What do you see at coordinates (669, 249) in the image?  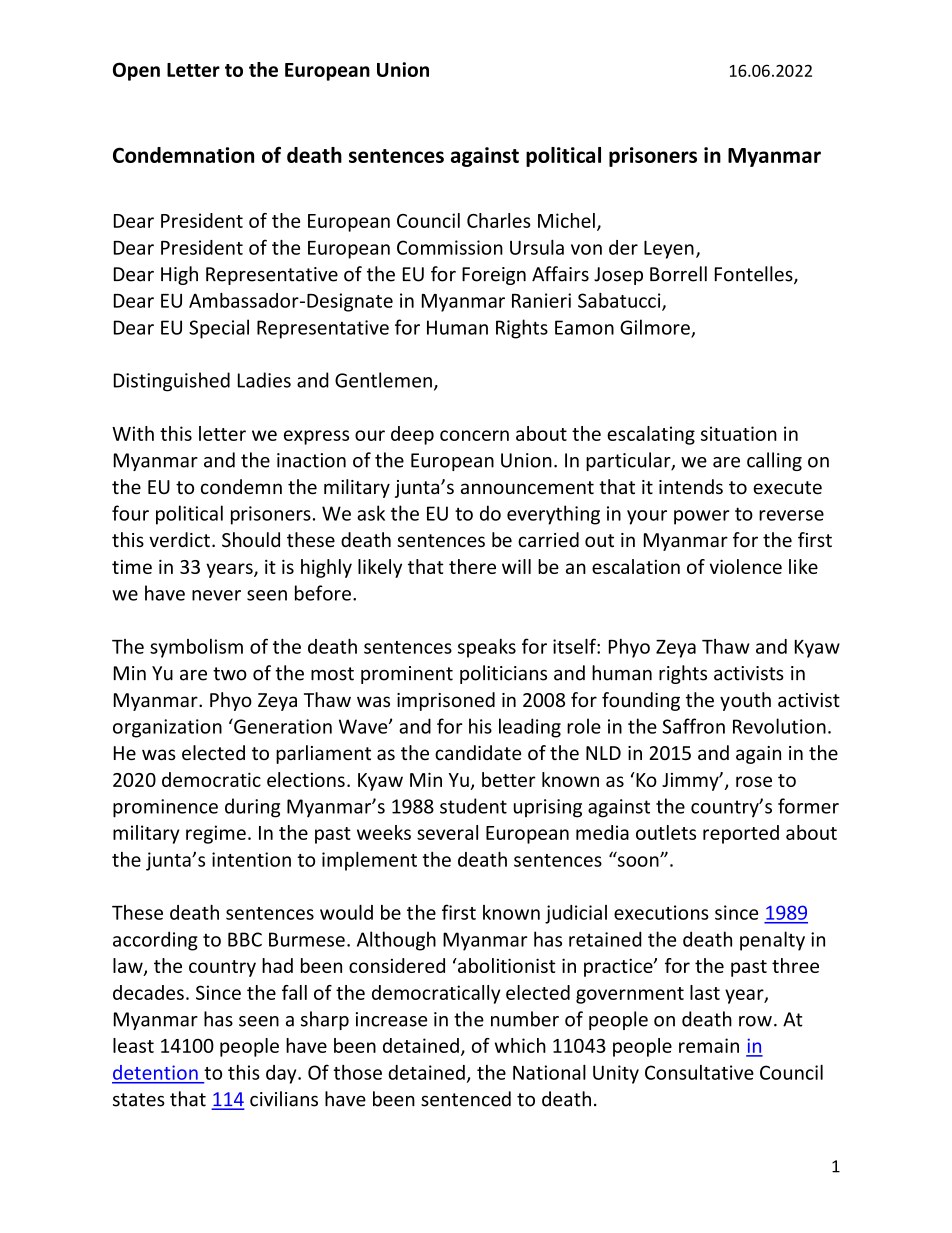 I see `Leyen` at bounding box center [669, 249].
